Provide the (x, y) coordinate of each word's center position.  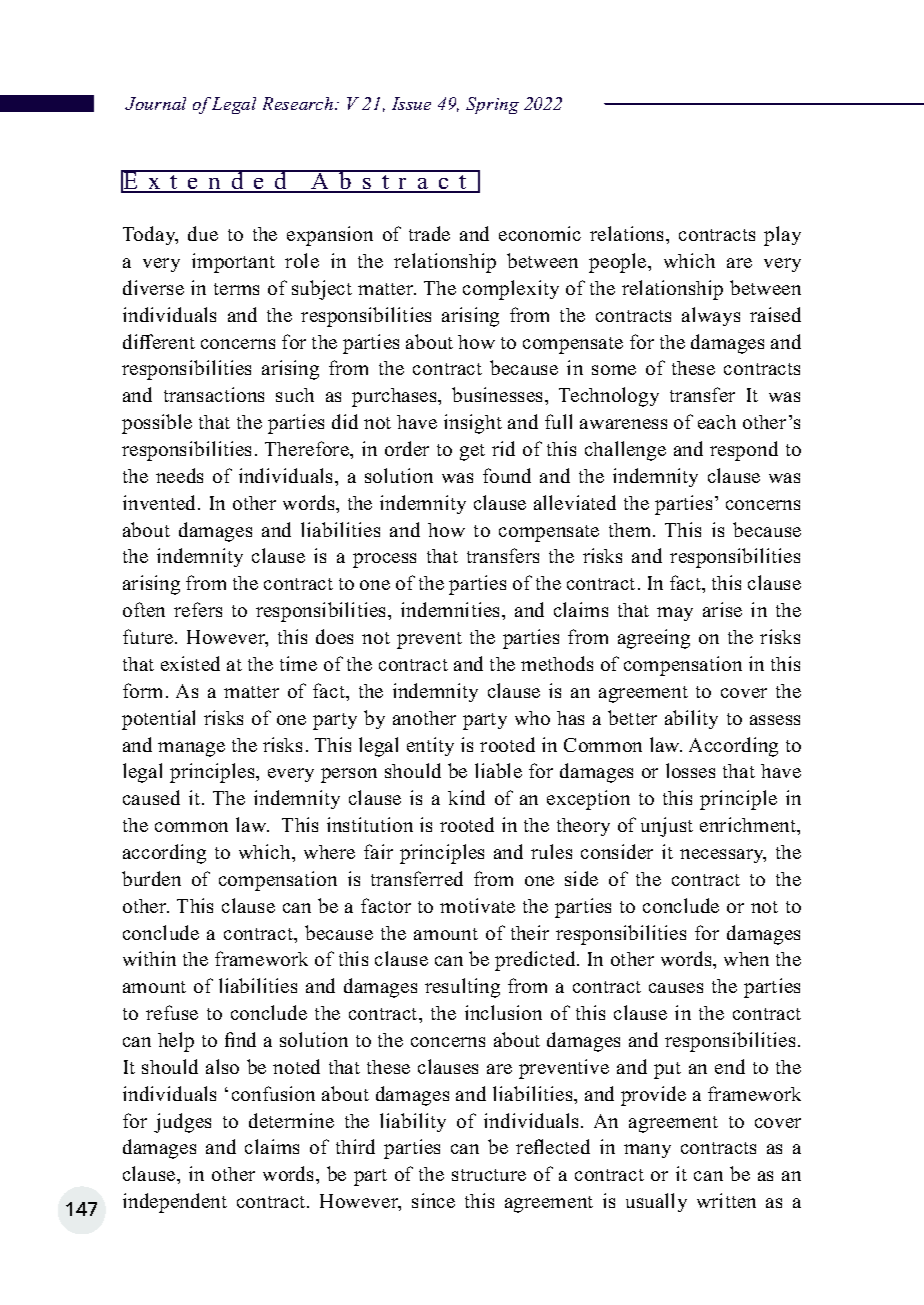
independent (175, 1203)
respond (744, 451)
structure (489, 1175)
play (782, 236)
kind (466, 797)
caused (151, 797)
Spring (492, 105)
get (472, 452)
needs (179, 475)
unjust (667, 827)
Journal (155, 103)
